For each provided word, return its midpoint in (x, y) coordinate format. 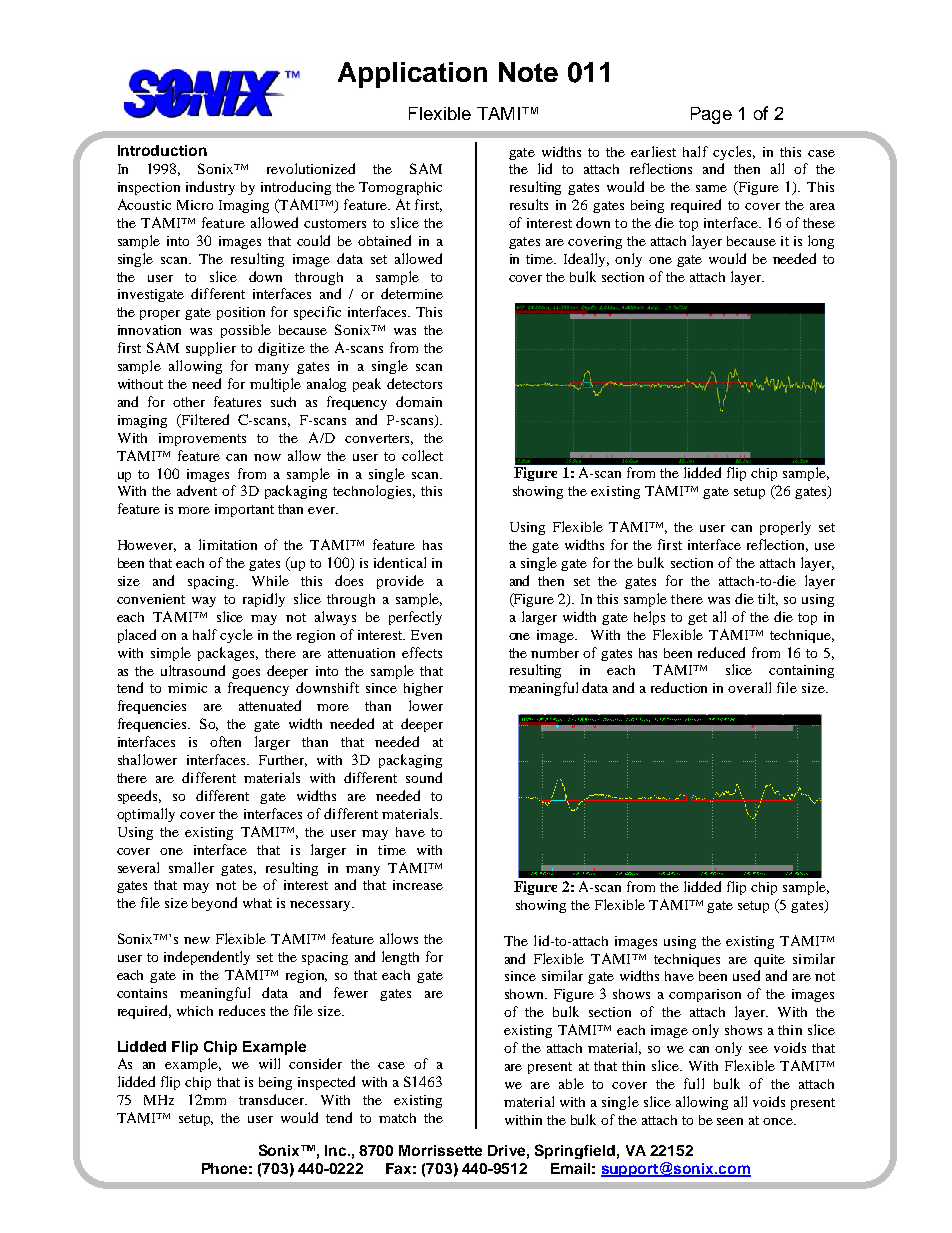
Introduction (162, 150)
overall (749, 687)
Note (528, 72)
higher (423, 689)
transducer (273, 1099)
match (397, 1118)
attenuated (270, 705)
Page (711, 115)
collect (422, 455)
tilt (768, 599)
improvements (202, 439)
